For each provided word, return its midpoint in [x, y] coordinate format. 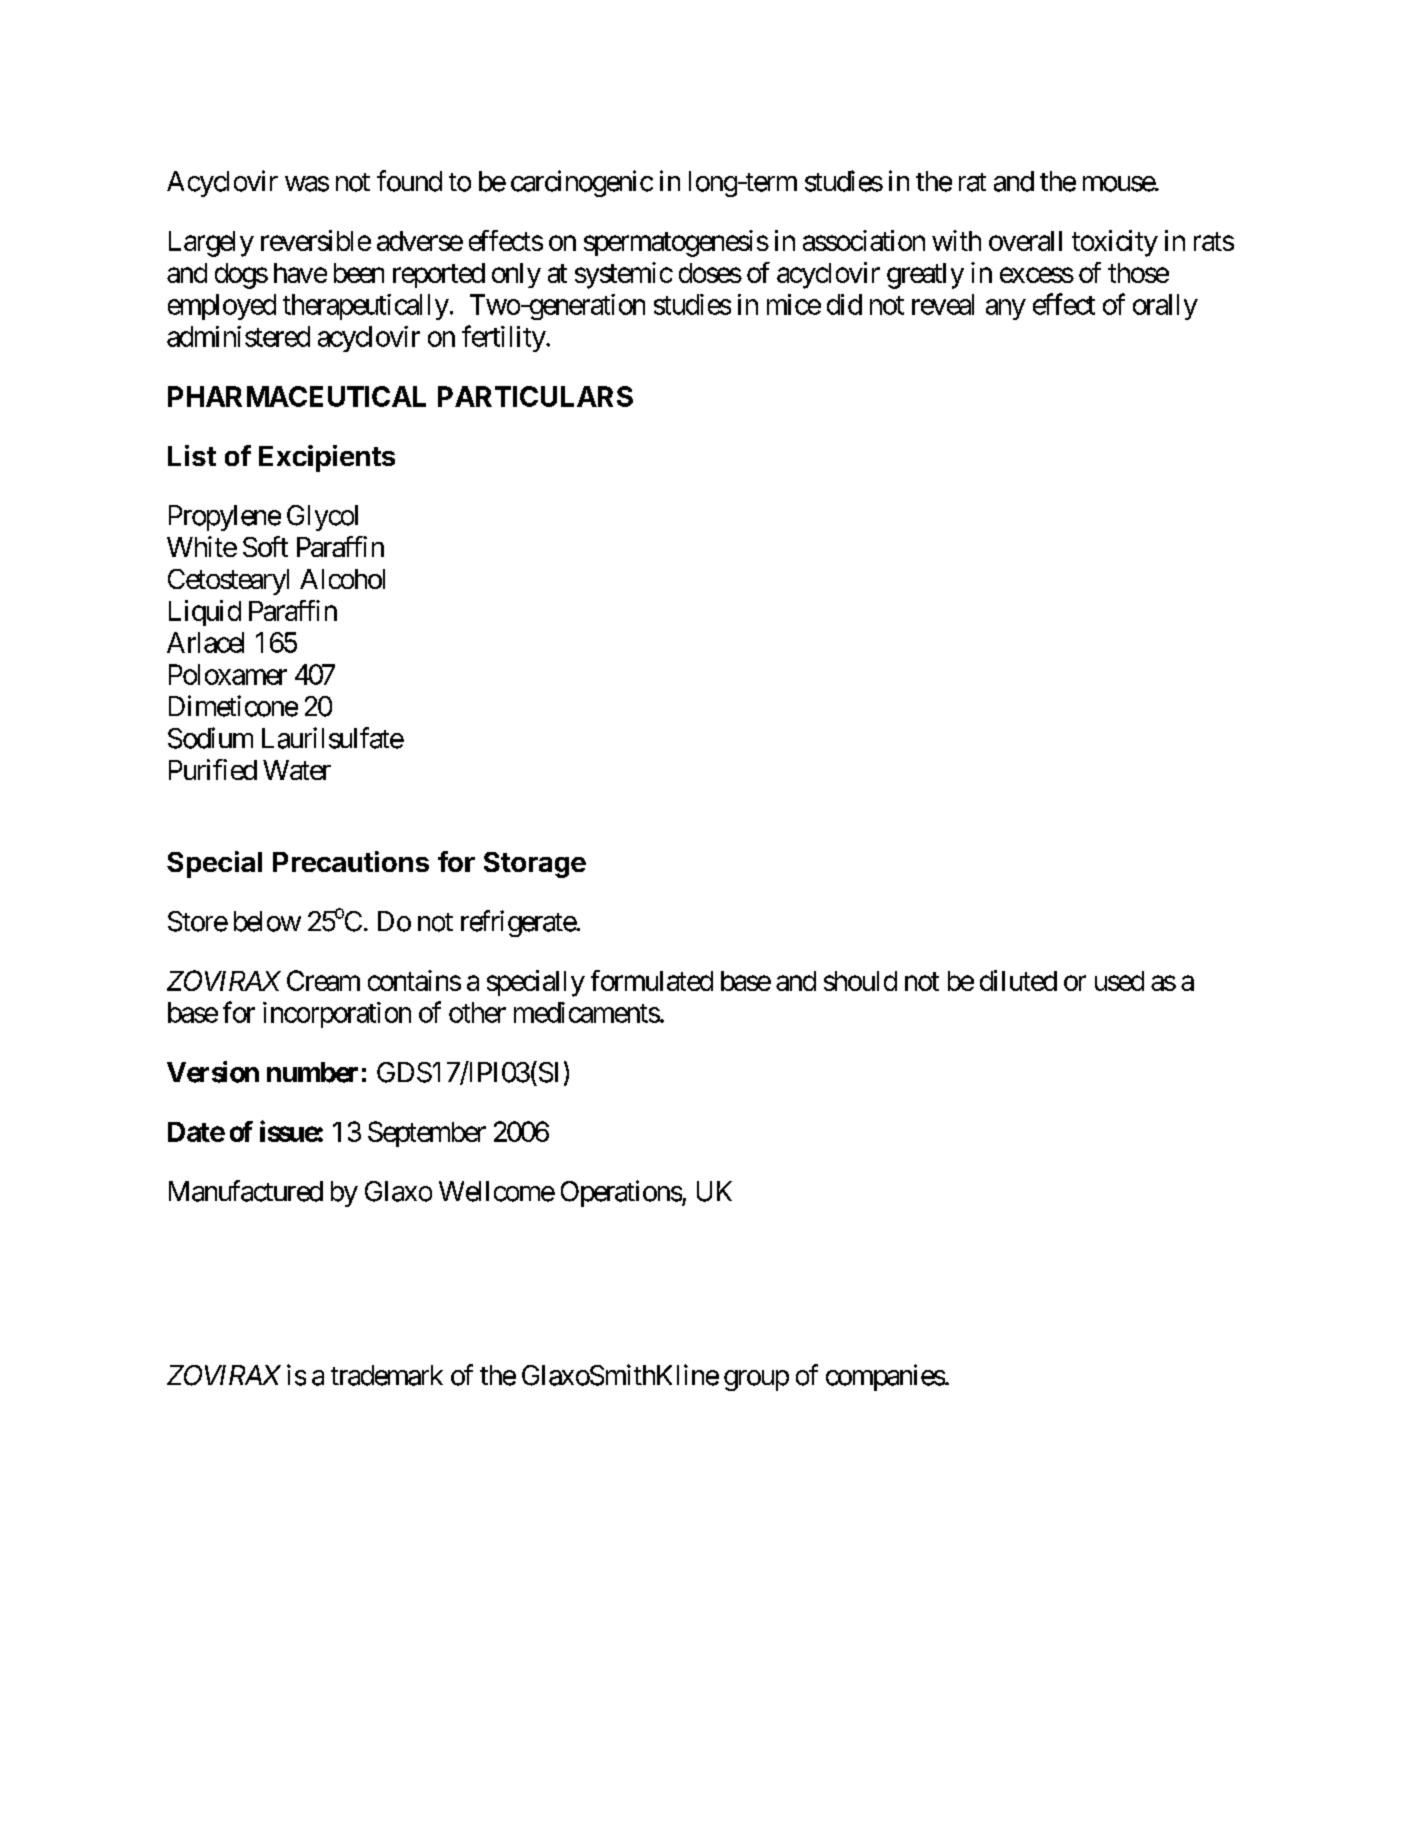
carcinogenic [582, 183]
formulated [652, 980]
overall [1025, 241]
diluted [1018, 980]
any [1006, 309]
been [359, 273]
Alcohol [342, 579]
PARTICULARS [535, 396]
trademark [387, 1375]
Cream [323, 980]
